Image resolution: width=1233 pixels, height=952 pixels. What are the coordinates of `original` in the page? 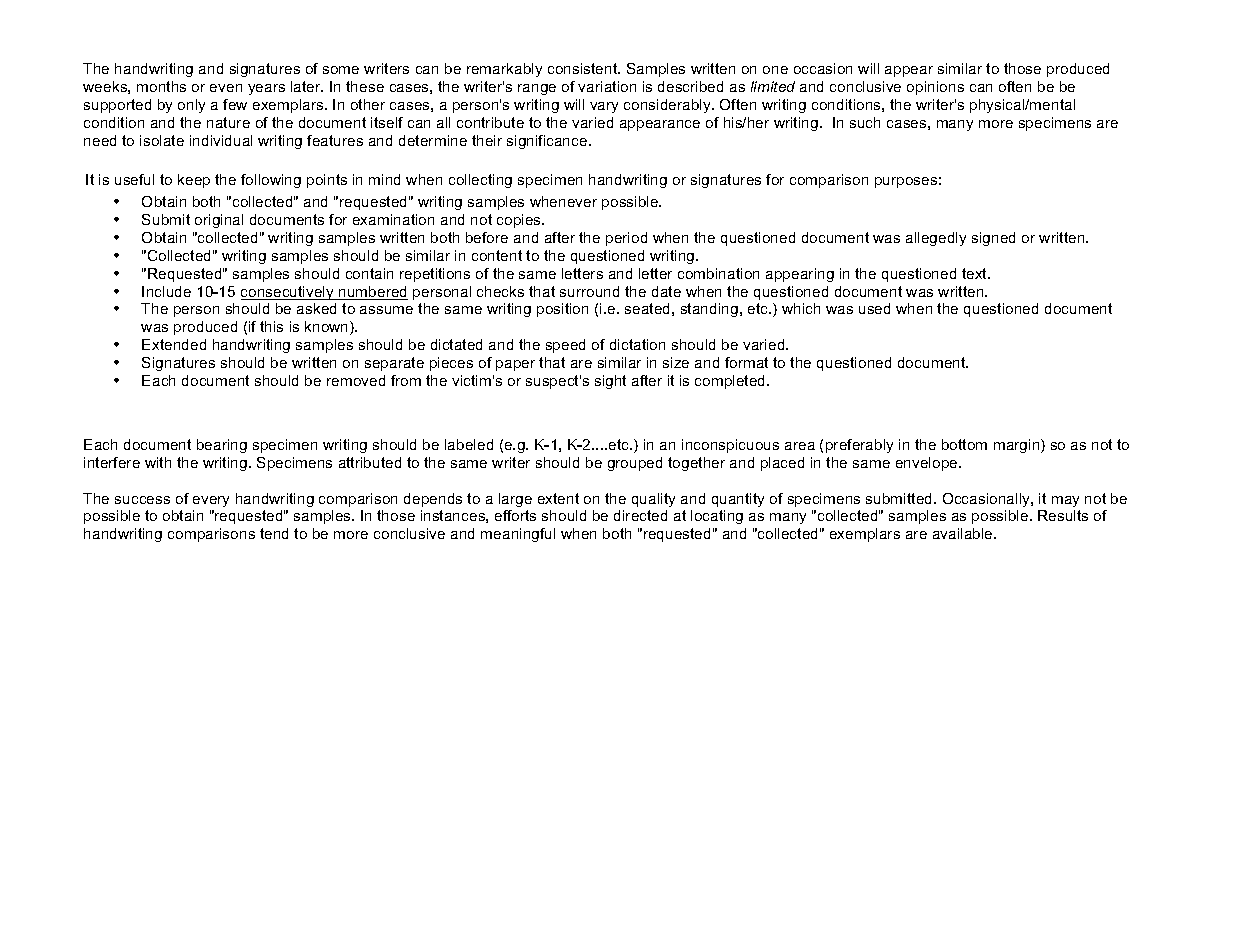 It's located at (219, 221).
